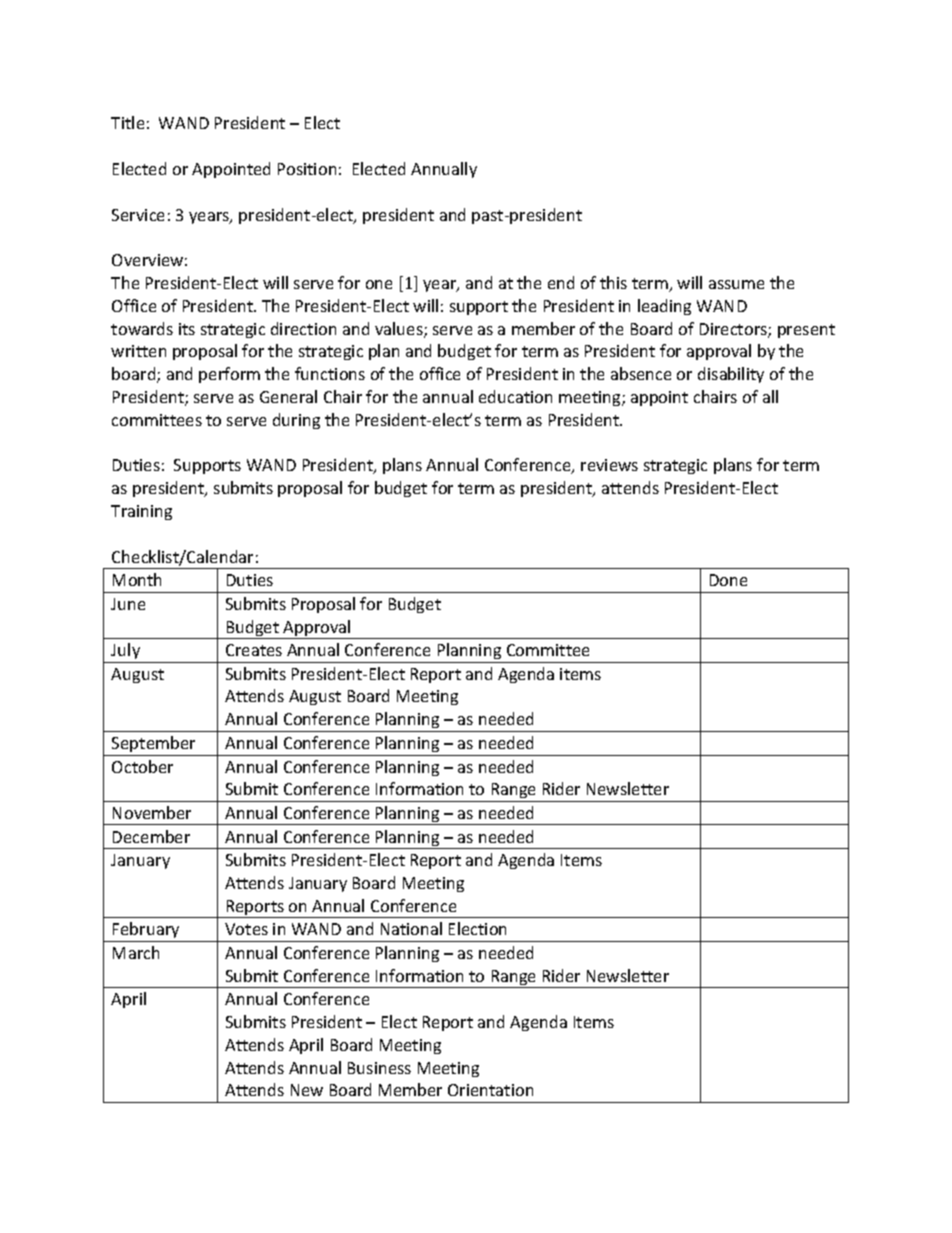 The height and width of the document is (1233, 952). What do you see at coordinates (731, 375) in the document?
I see `disability` at bounding box center [731, 375].
